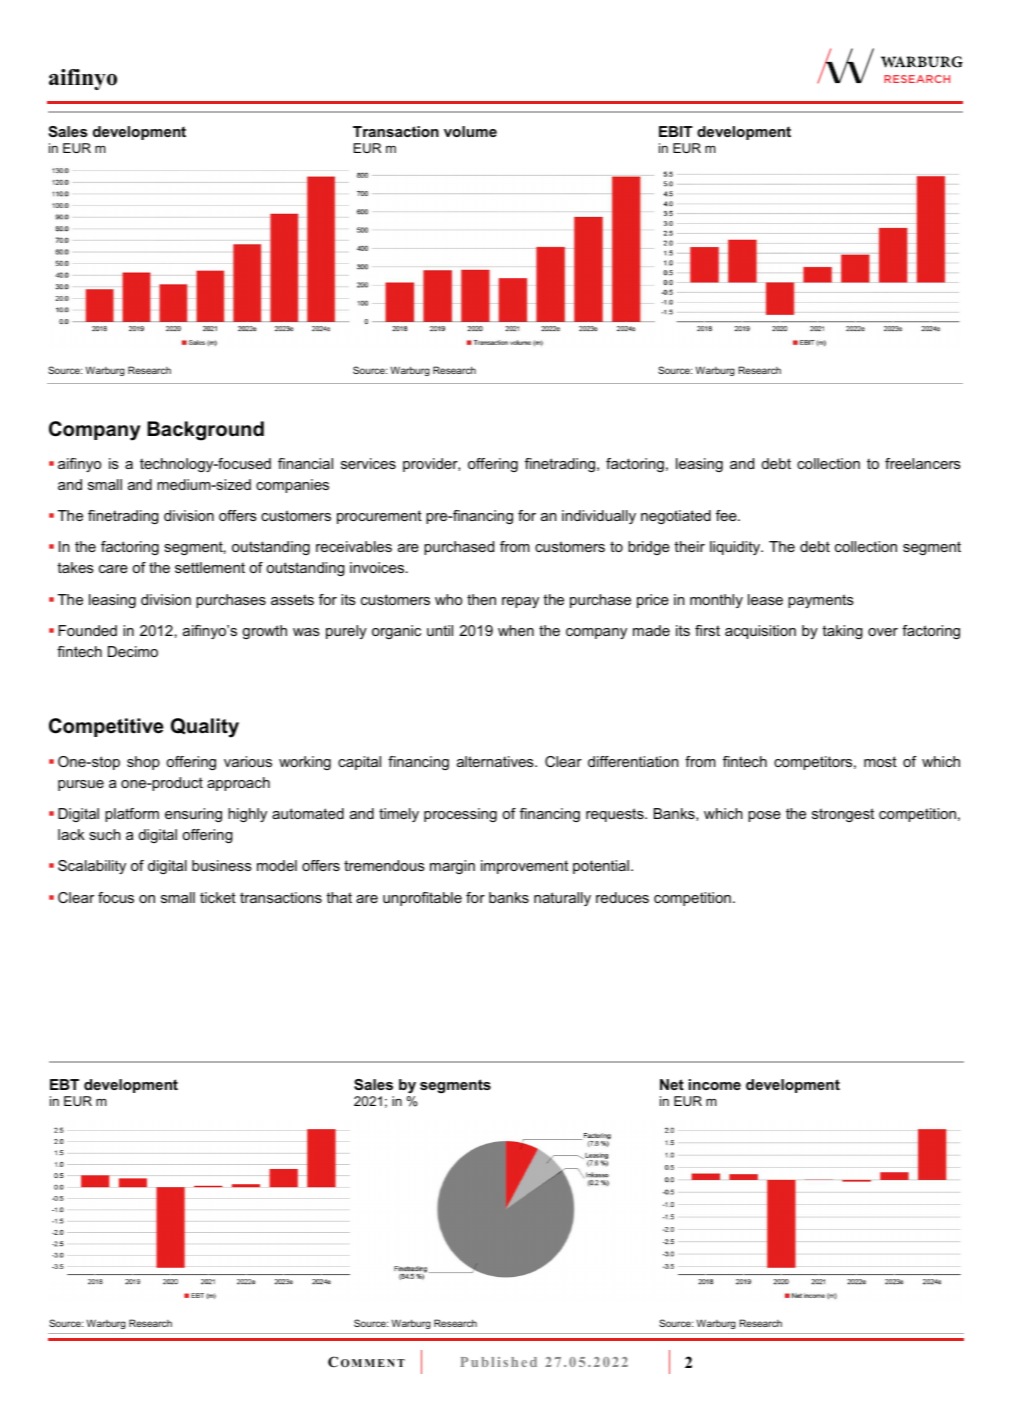 The image size is (1009, 1427). Describe the element at coordinates (218, 897) in the screenshot. I see `ticket` at that location.
